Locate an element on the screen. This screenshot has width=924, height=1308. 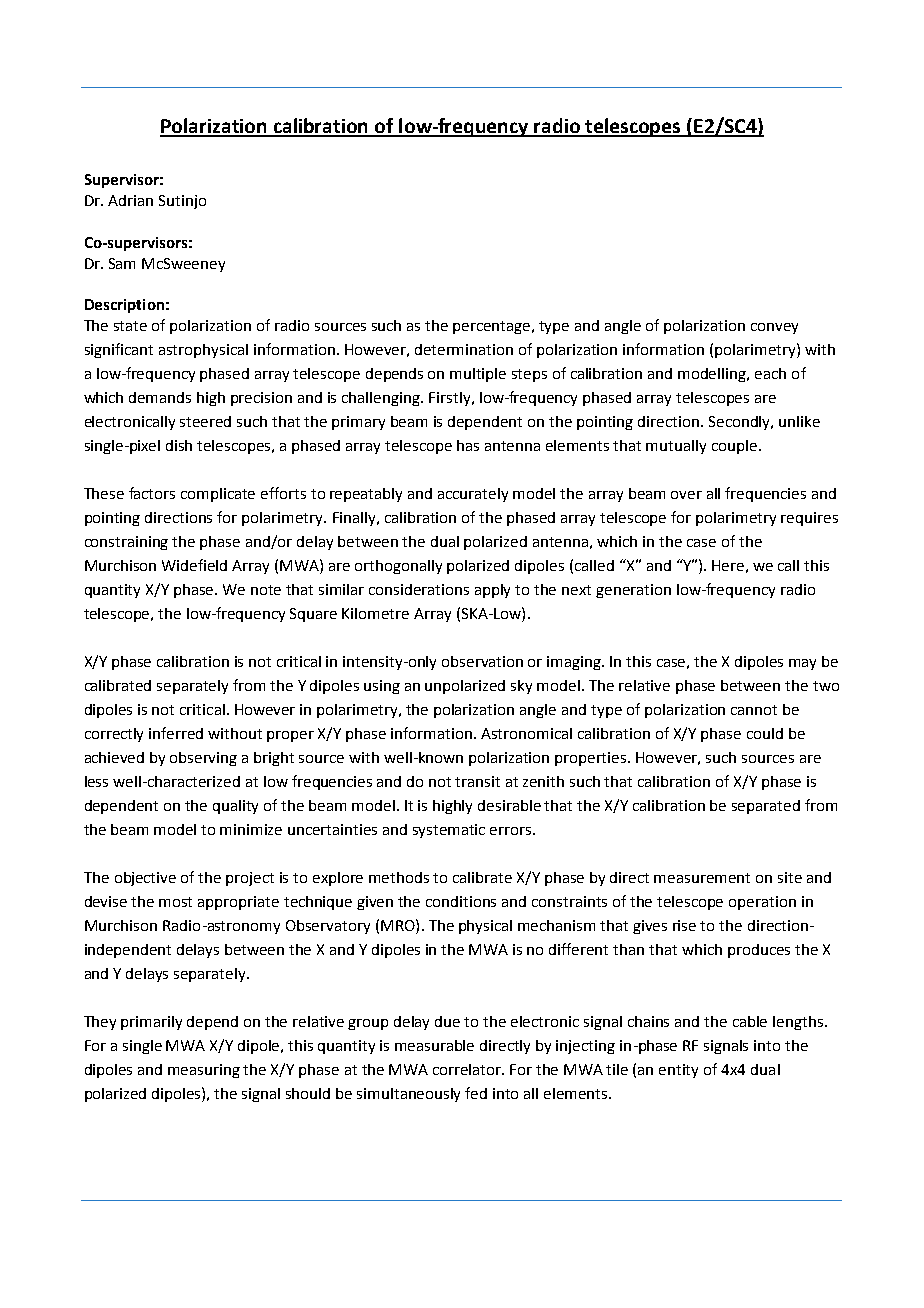
Adrian is located at coordinates (130, 200).
